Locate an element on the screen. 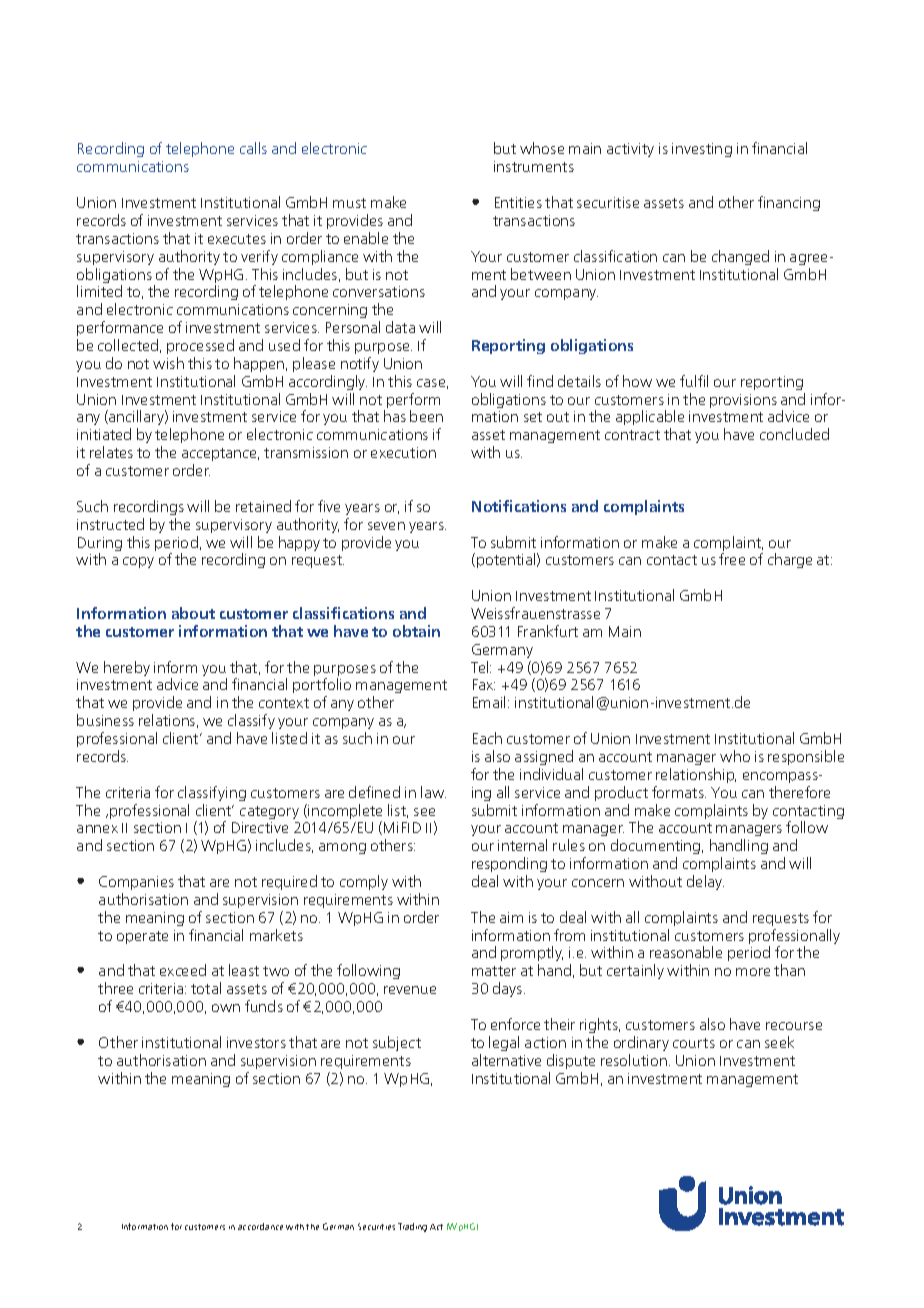  free is located at coordinates (732, 559).
